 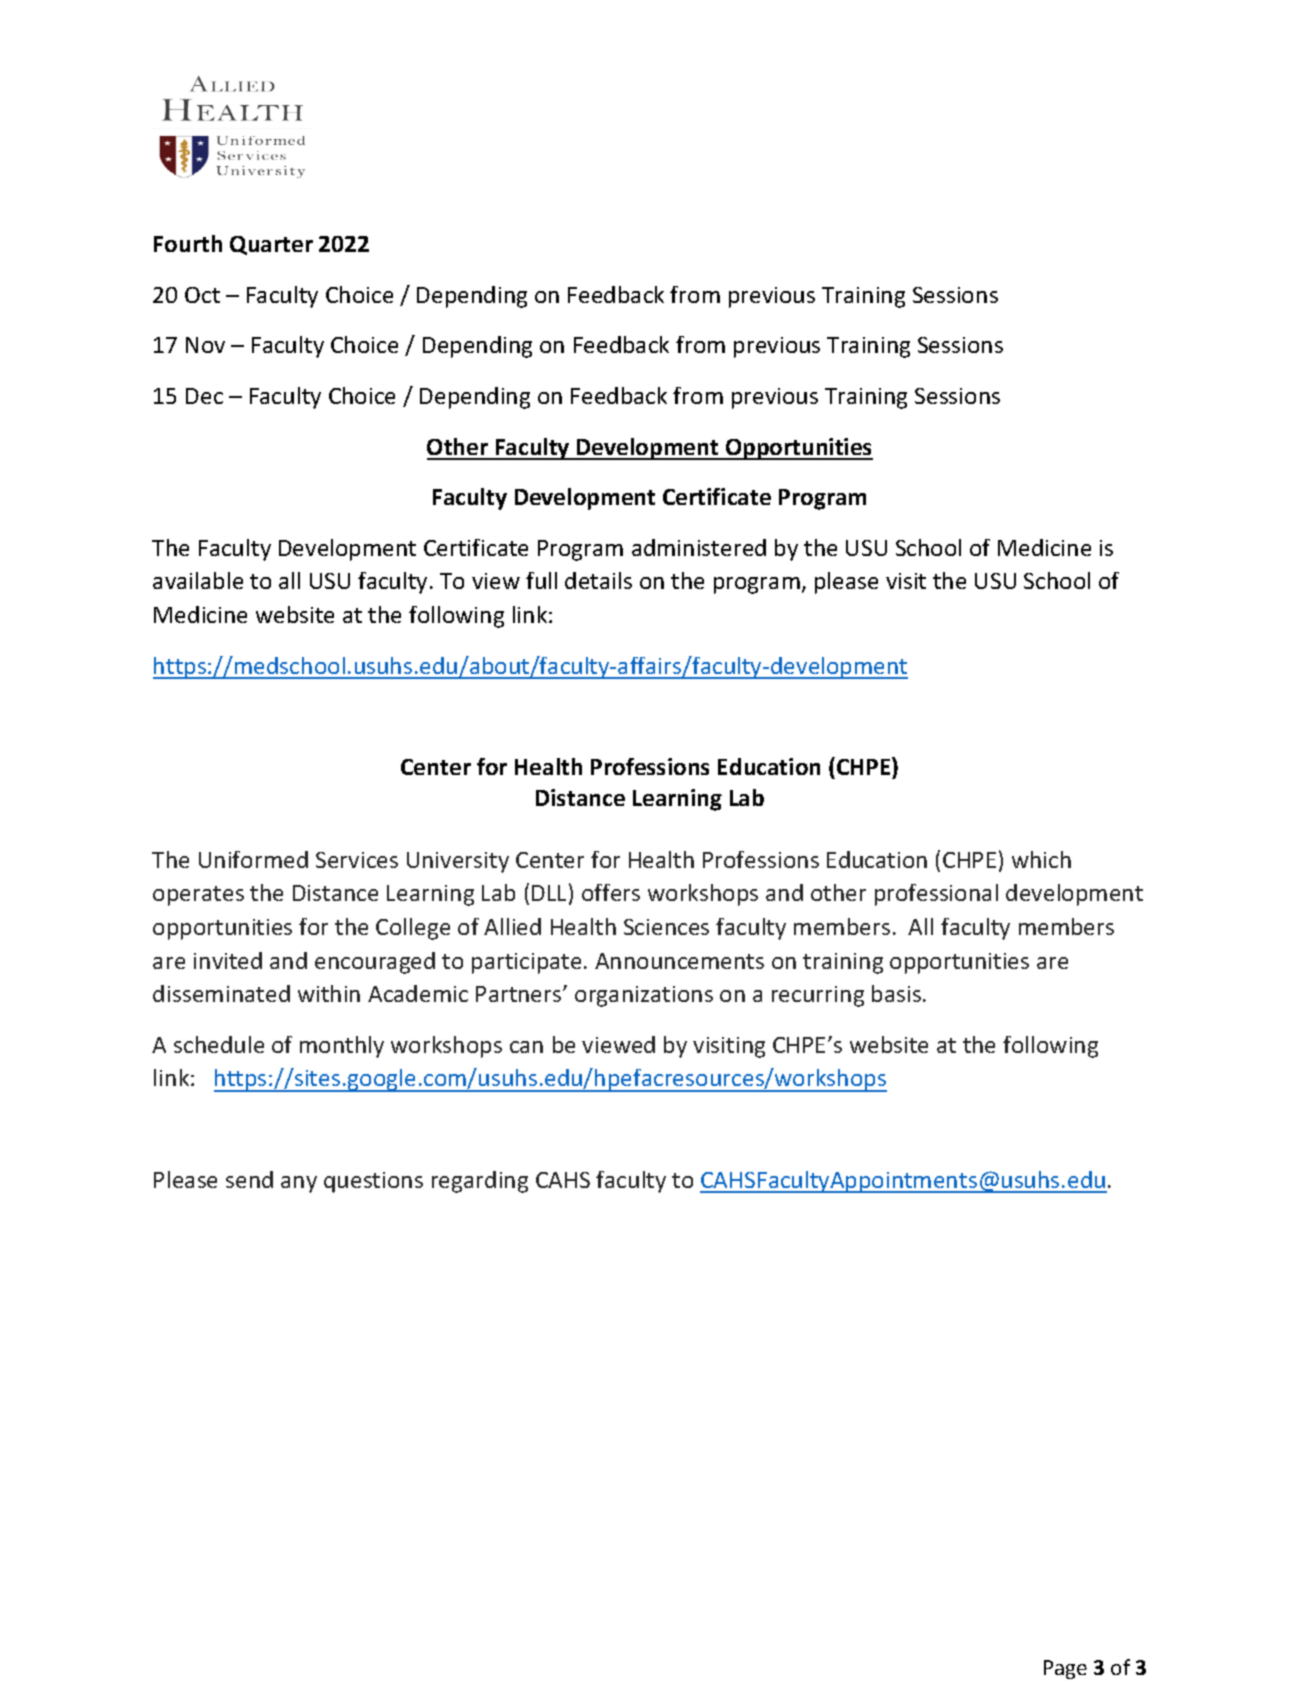 I want to click on administered, so click(x=699, y=547).
